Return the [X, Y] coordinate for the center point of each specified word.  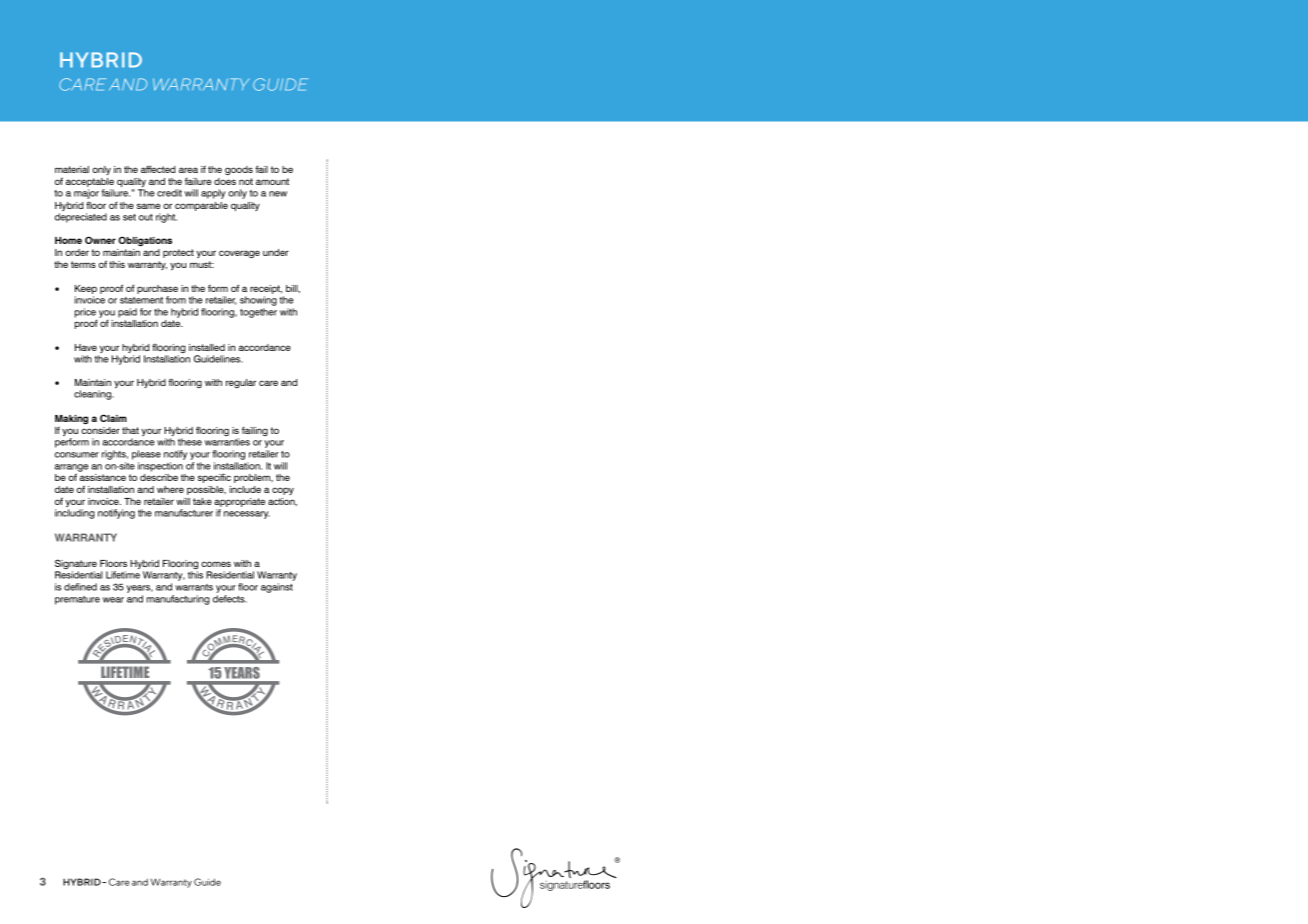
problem [253, 478]
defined [80, 587]
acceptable [90, 182]
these [190, 442]
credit [169, 193]
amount [272, 181]
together [258, 313]
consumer [77, 455]
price [85, 313]
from [176, 300]
